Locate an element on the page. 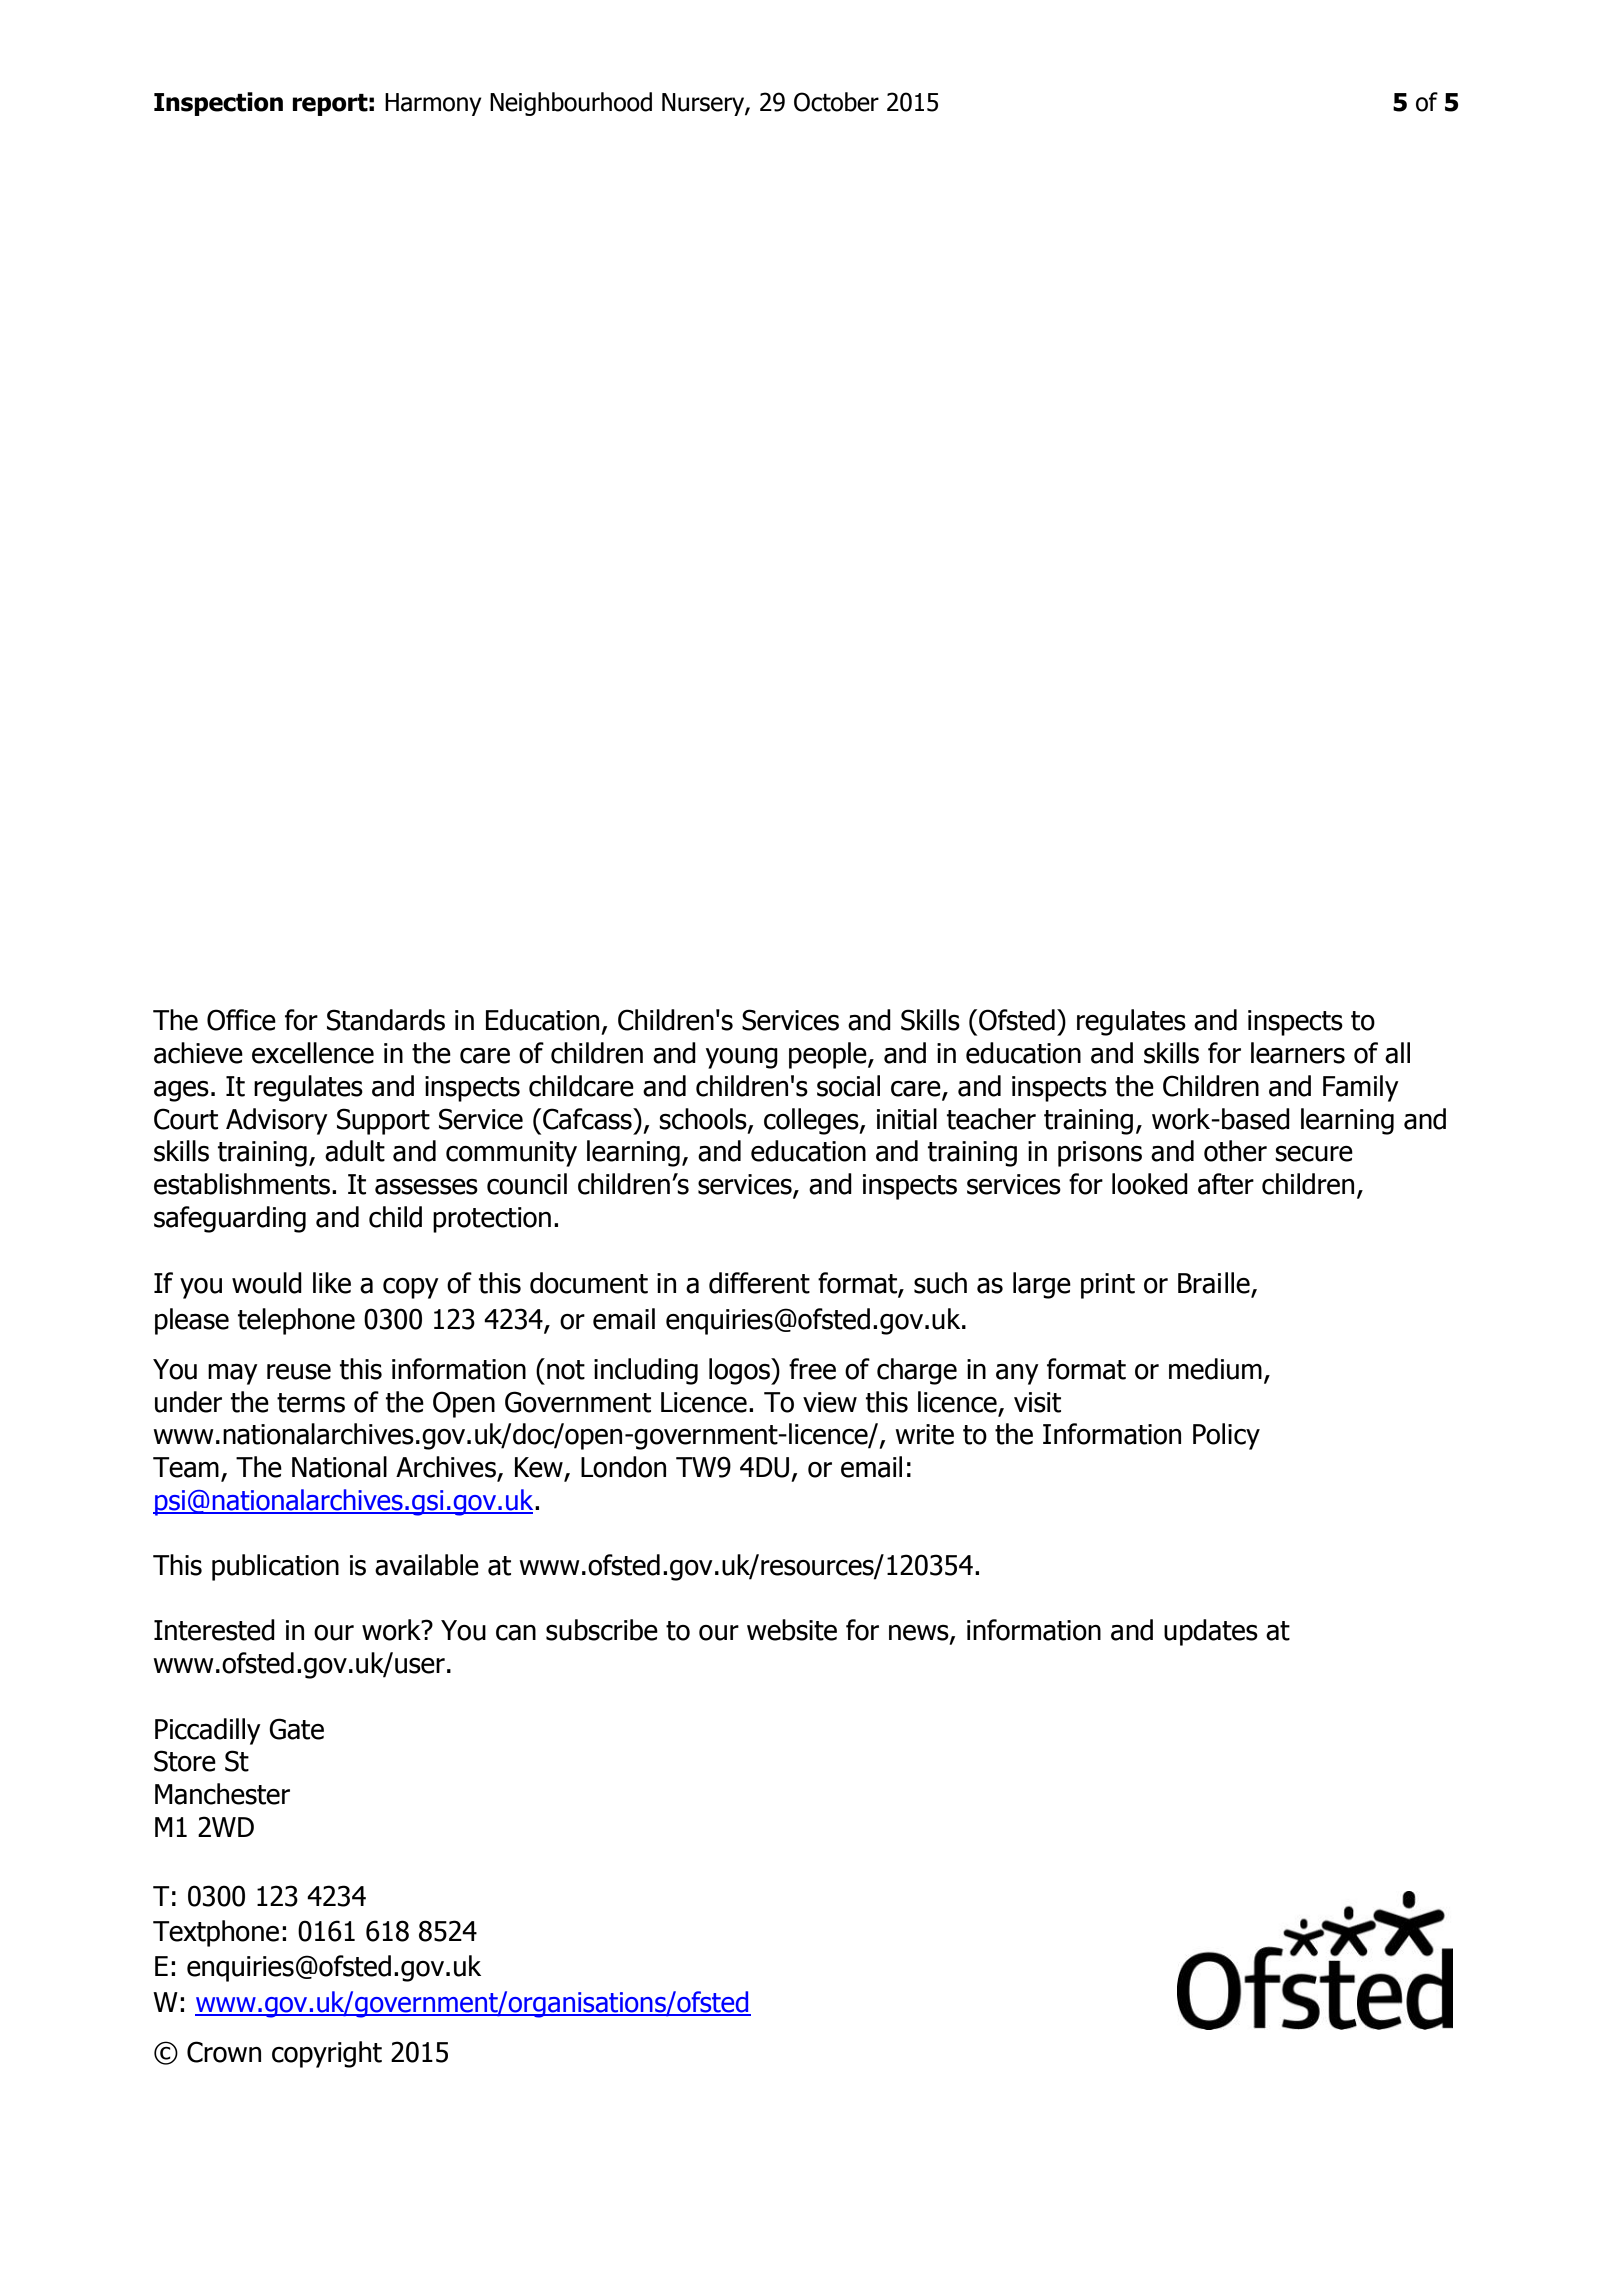  people is located at coordinates (829, 1055).
